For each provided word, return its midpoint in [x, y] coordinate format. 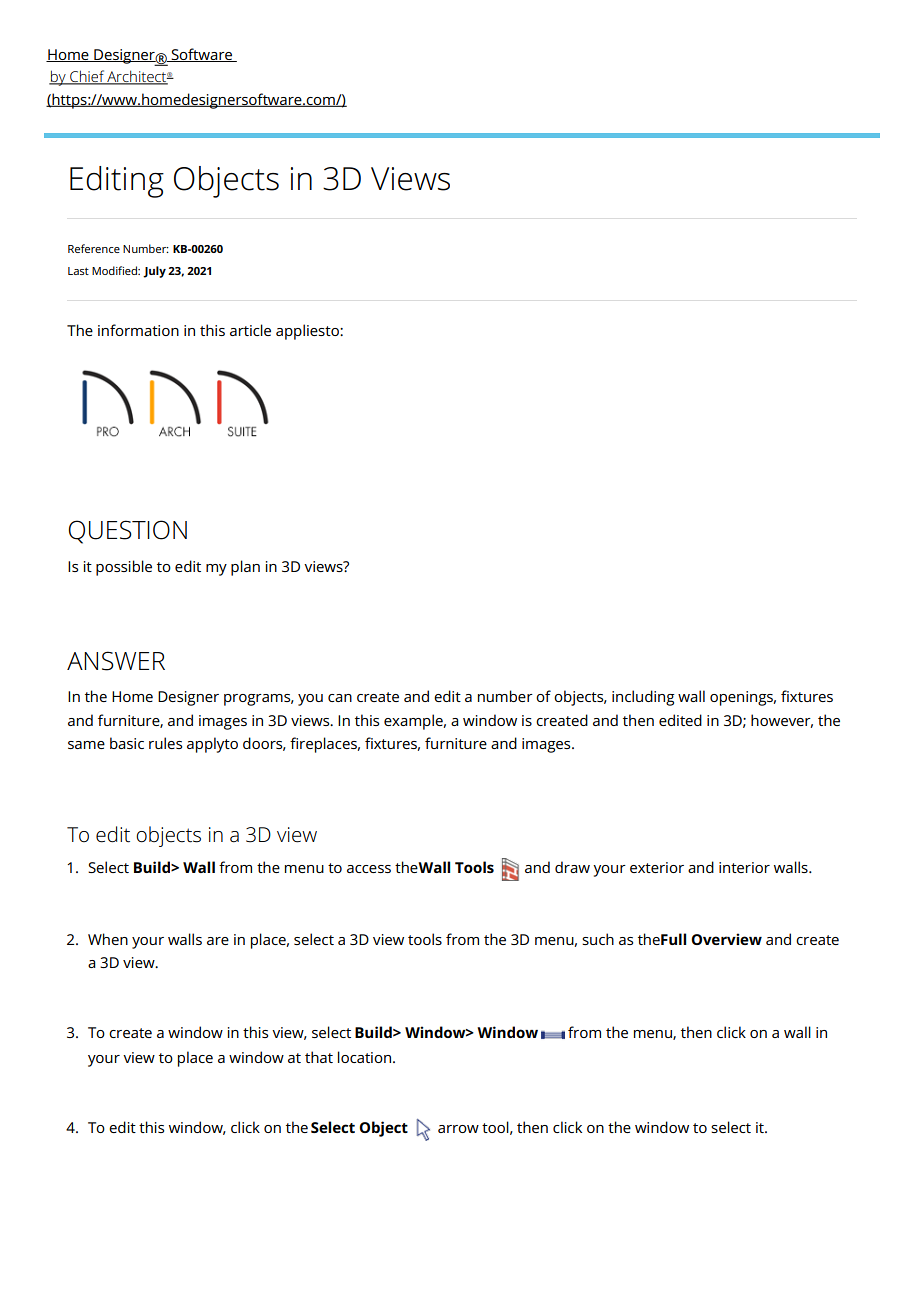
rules [165, 743]
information [138, 330]
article [250, 330]
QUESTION [128, 532]
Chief [87, 77]
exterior [657, 867]
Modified [115, 270]
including [643, 698]
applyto [212, 745]
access [369, 869]
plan [245, 568]
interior [744, 867]
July [154, 272]
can [340, 698]
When [108, 939]
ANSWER [116, 661]
